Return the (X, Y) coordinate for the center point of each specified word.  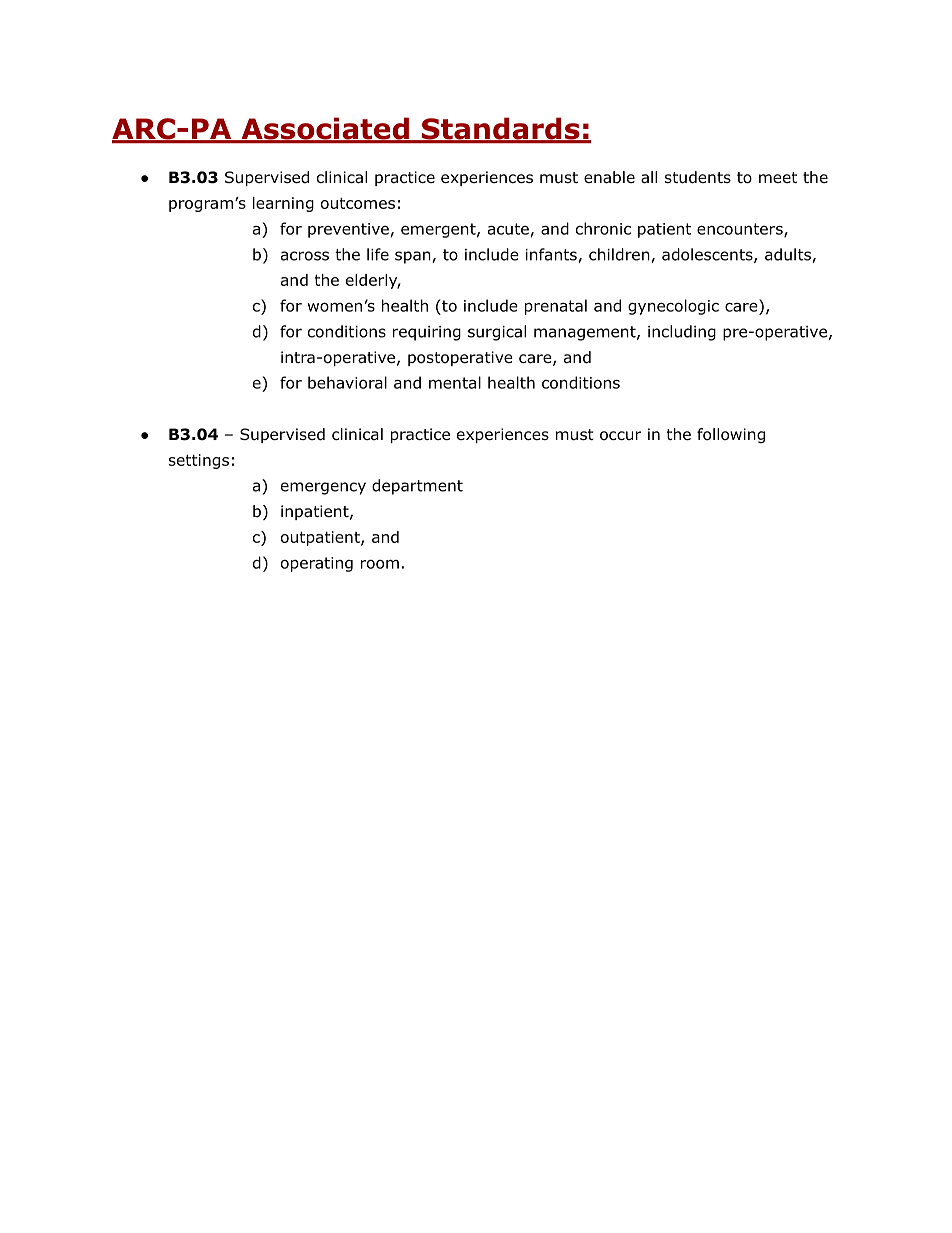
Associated (325, 130)
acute (508, 229)
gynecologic (673, 307)
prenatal (556, 307)
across (305, 256)
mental (455, 382)
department (417, 487)
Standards (500, 130)
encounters (741, 230)
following (731, 435)
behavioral (347, 382)
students (698, 177)
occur (621, 436)
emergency (323, 488)
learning (283, 204)
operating (317, 564)
